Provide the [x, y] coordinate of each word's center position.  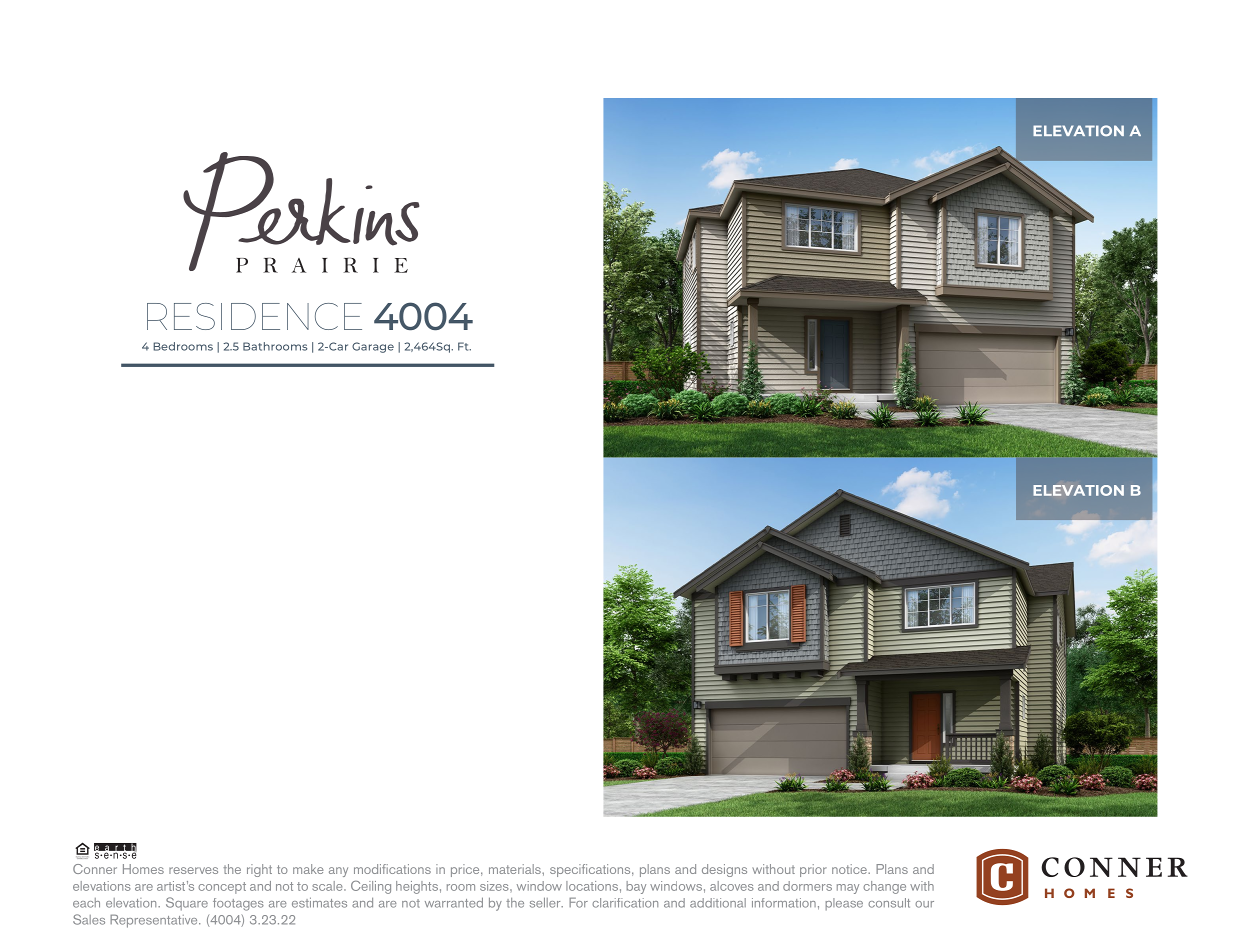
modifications [392, 869]
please [844, 904]
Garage [373, 347]
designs [724, 870]
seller [546, 902]
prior [813, 870]
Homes [143, 869]
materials [516, 869]
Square [187, 904]
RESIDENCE [254, 316]
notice [850, 869]
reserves [193, 870]
